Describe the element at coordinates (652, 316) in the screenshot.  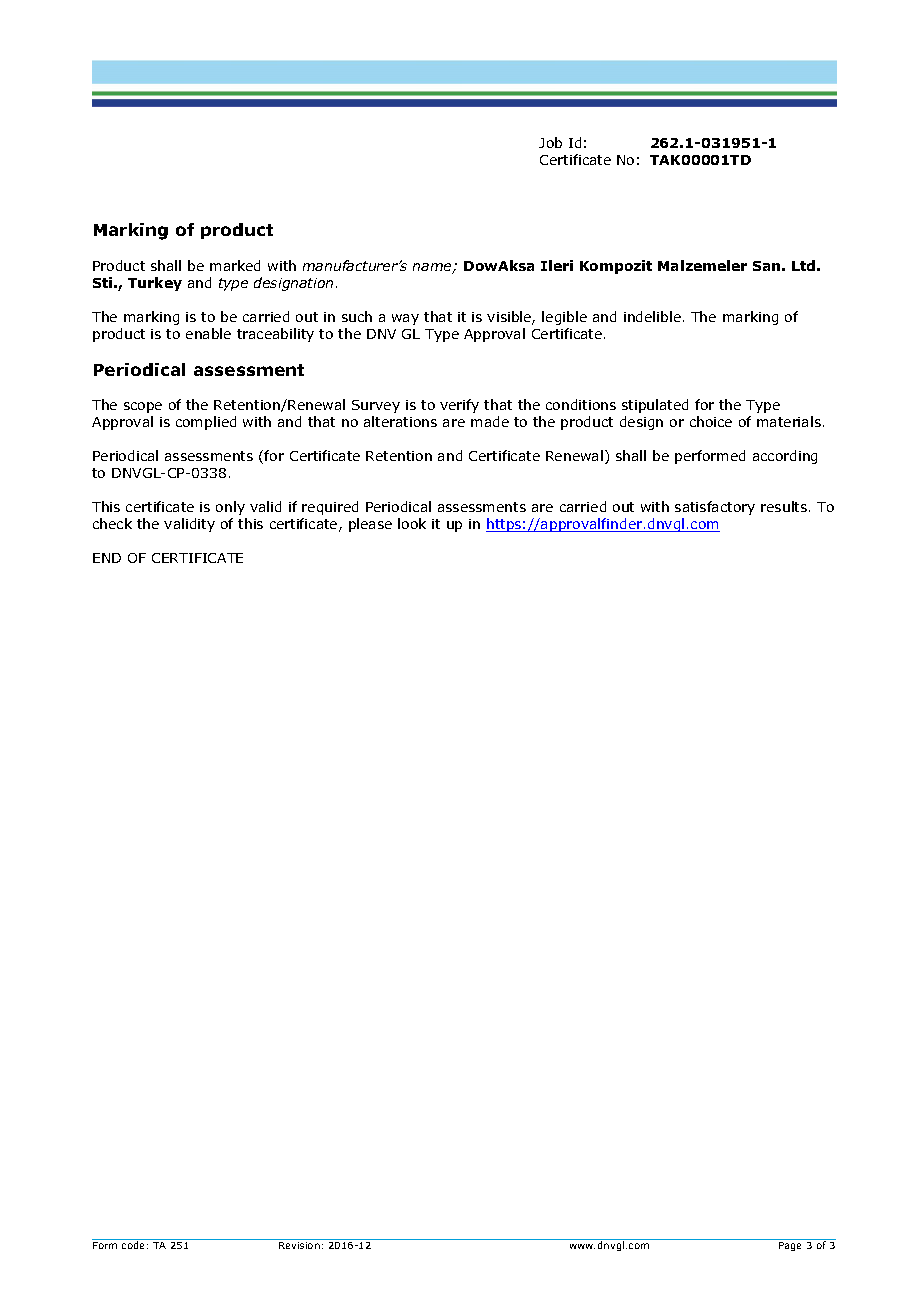
I see `indelible` at that location.
